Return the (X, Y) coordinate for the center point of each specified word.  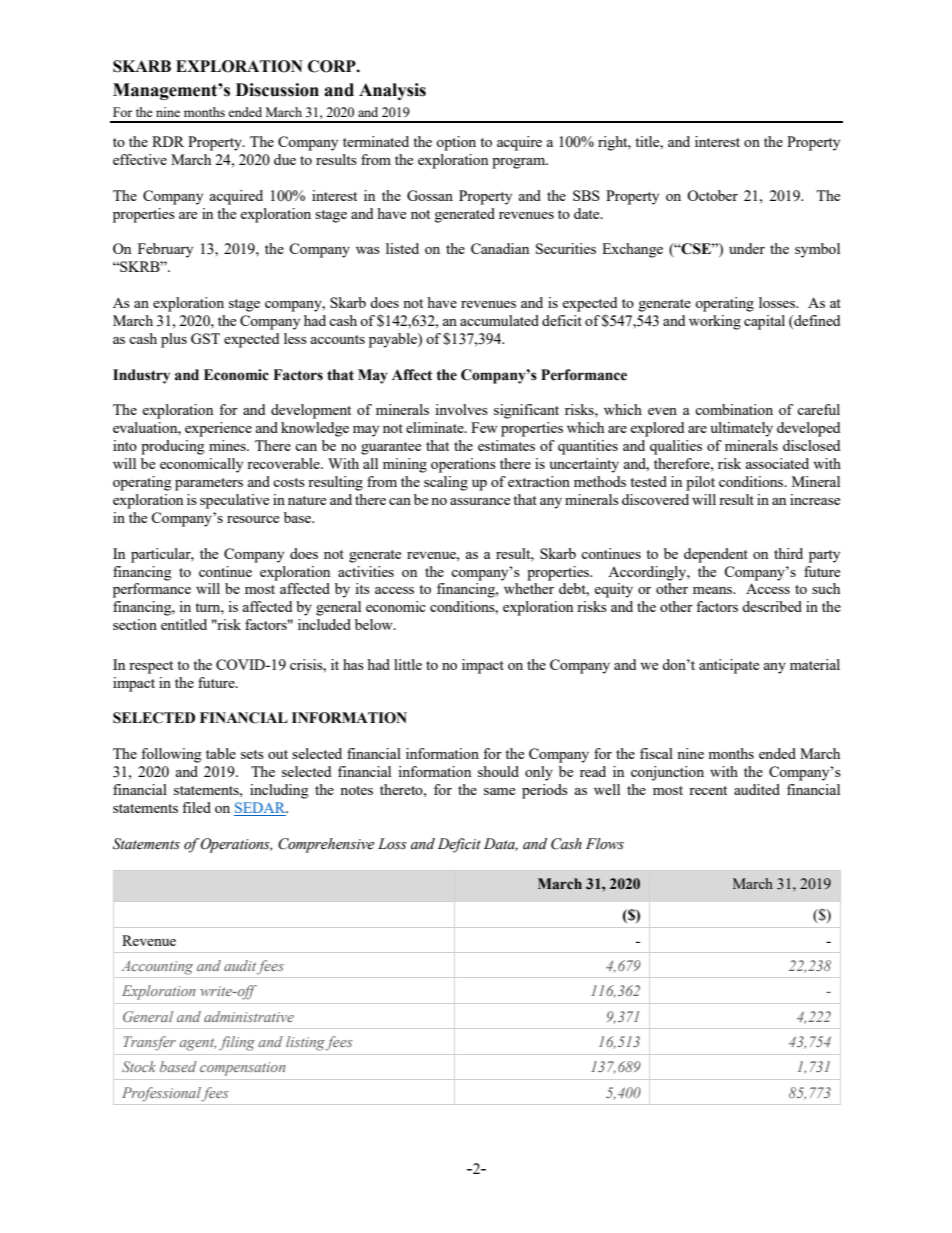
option (456, 143)
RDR (168, 141)
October (712, 195)
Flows (605, 844)
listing (306, 1043)
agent (197, 1044)
